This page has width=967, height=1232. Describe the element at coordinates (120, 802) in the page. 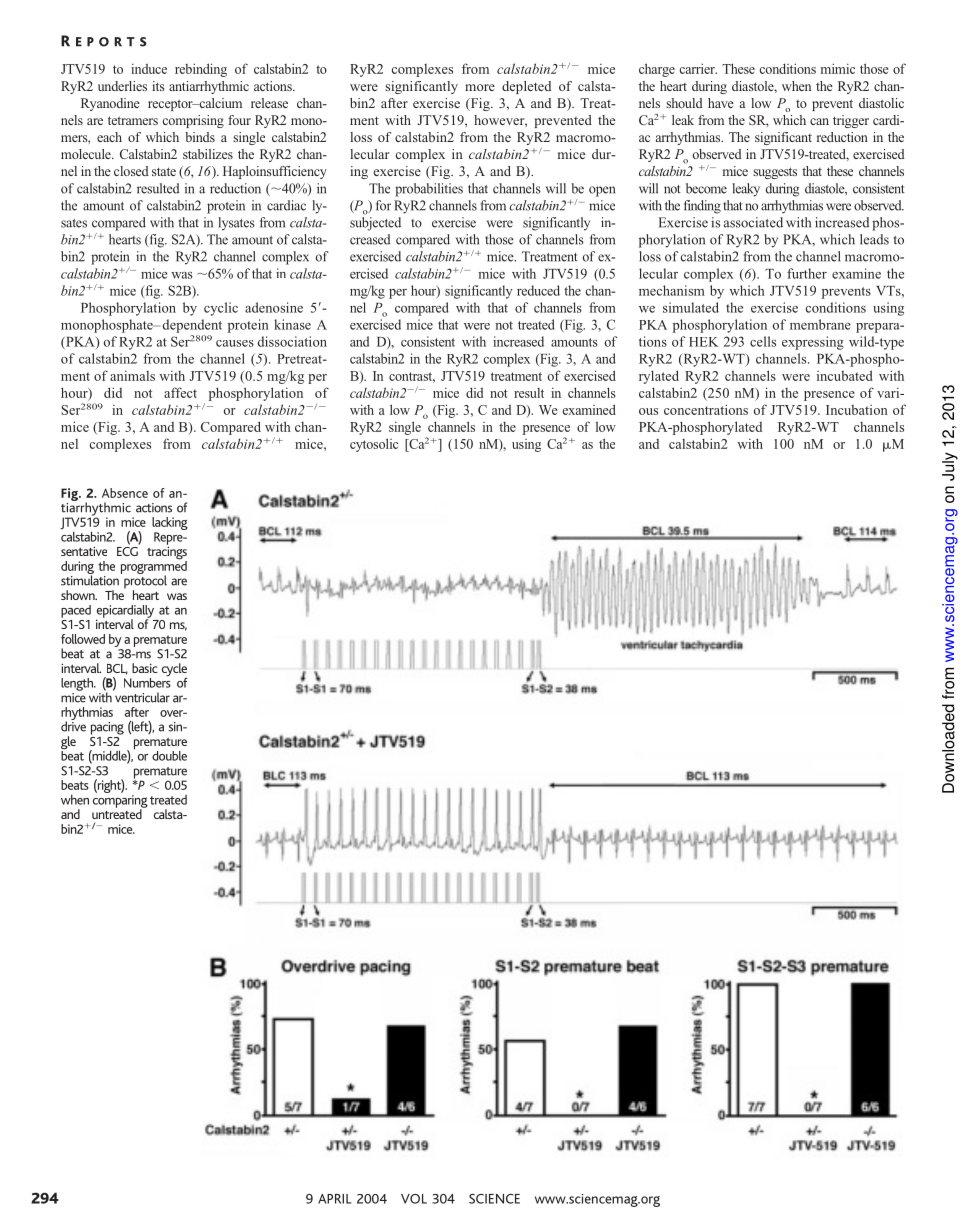

I see `comparing` at that location.
